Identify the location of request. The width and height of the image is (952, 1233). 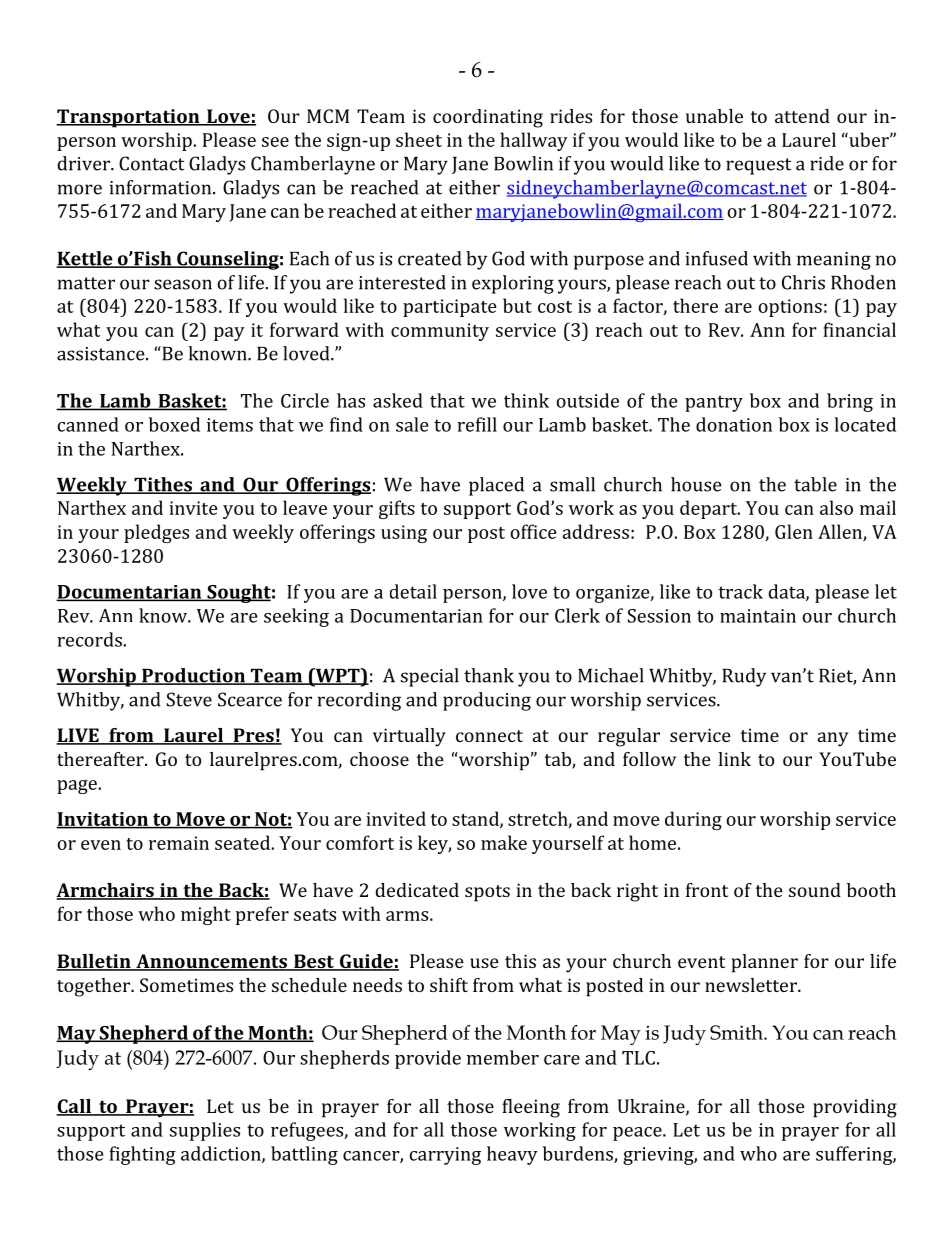
(758, 166).
